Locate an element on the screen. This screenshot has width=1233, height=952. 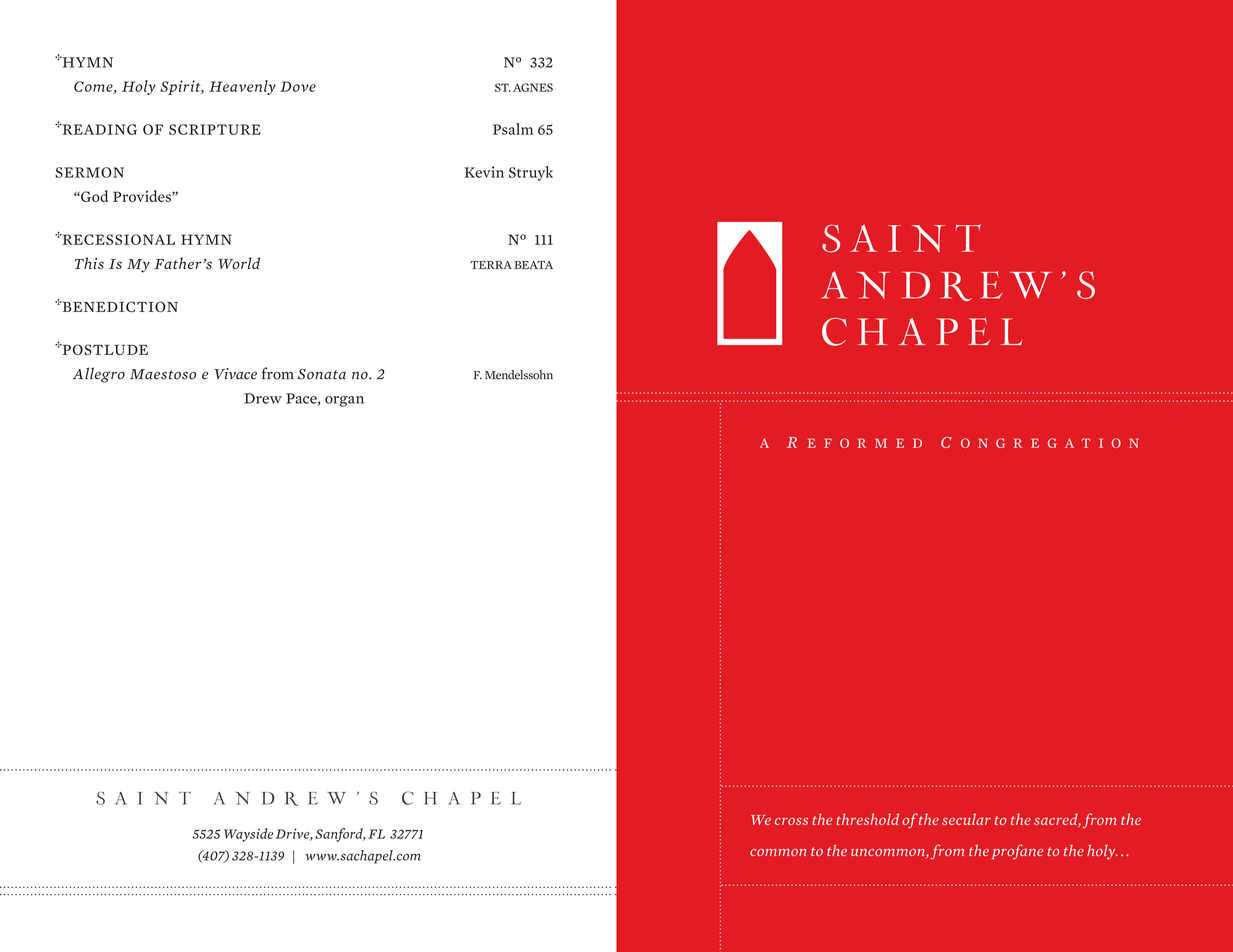
profane is located at coordinates (1018, 852).
